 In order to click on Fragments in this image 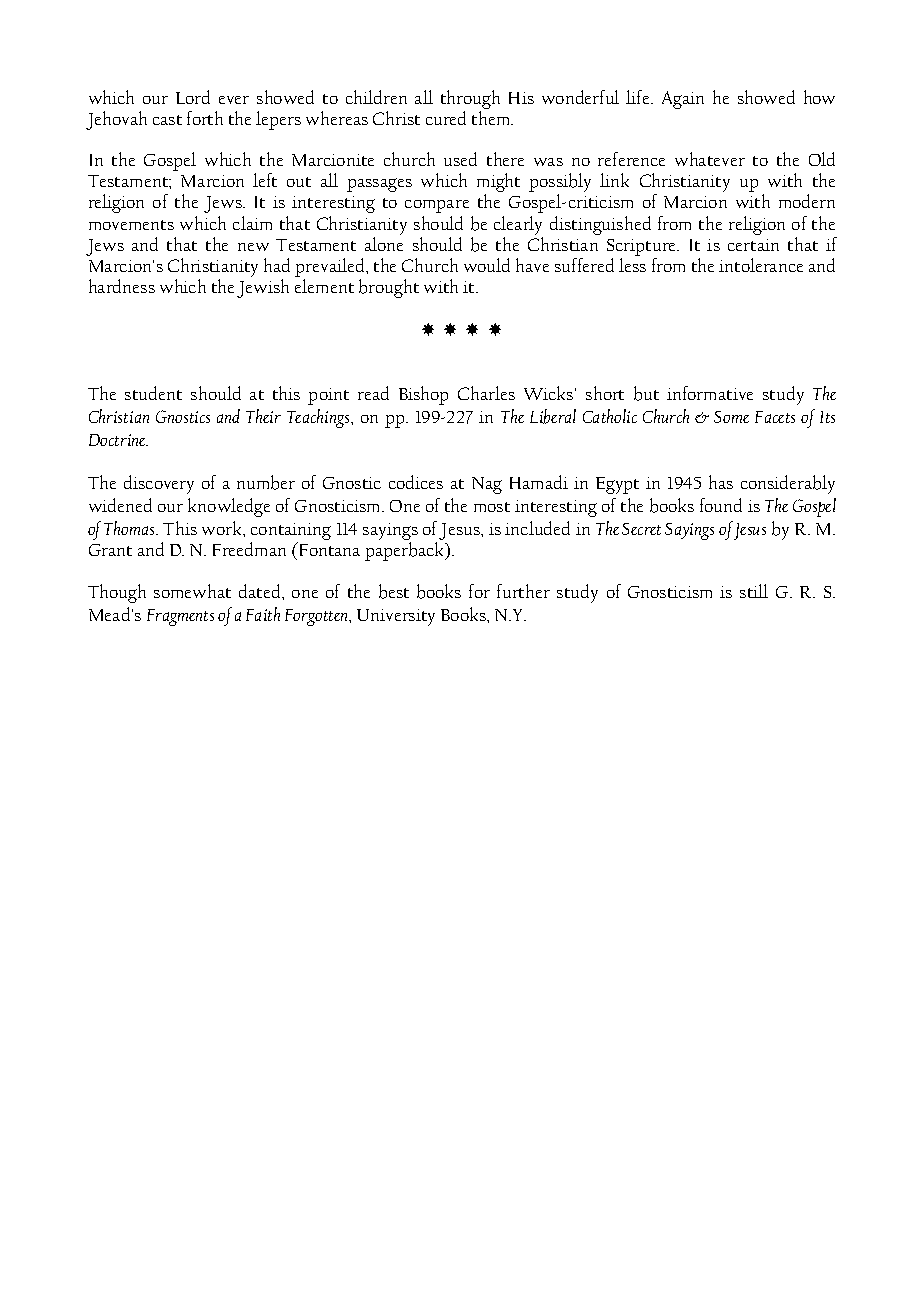, I will do `click(180, 617)`.
